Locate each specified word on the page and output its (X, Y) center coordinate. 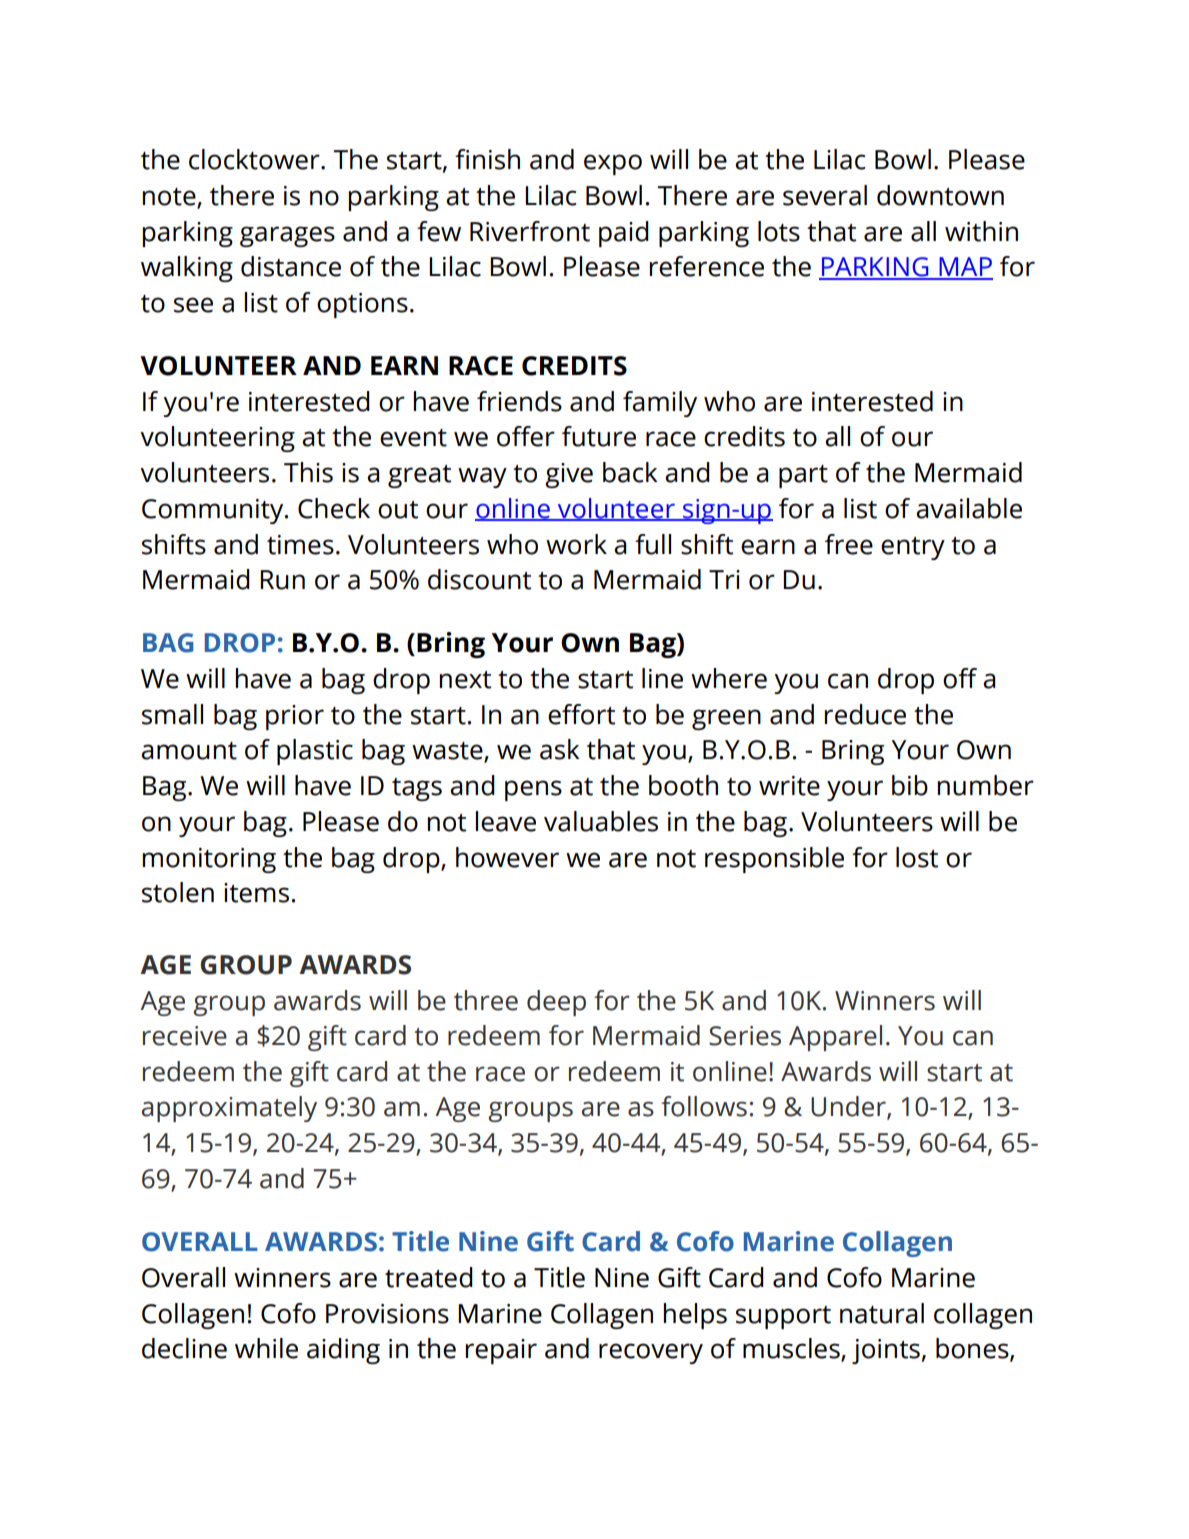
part (803, 476)
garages (287, 236)
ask (560, 749)
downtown (940, 195)
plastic (315, 752)
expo (613, 164)
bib (910, 785)
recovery (651, 1353)
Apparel (835, 1038)
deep (556, 1003)
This (308, 472)
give (569, 475)
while (266, 1348)
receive (185, 1036)
